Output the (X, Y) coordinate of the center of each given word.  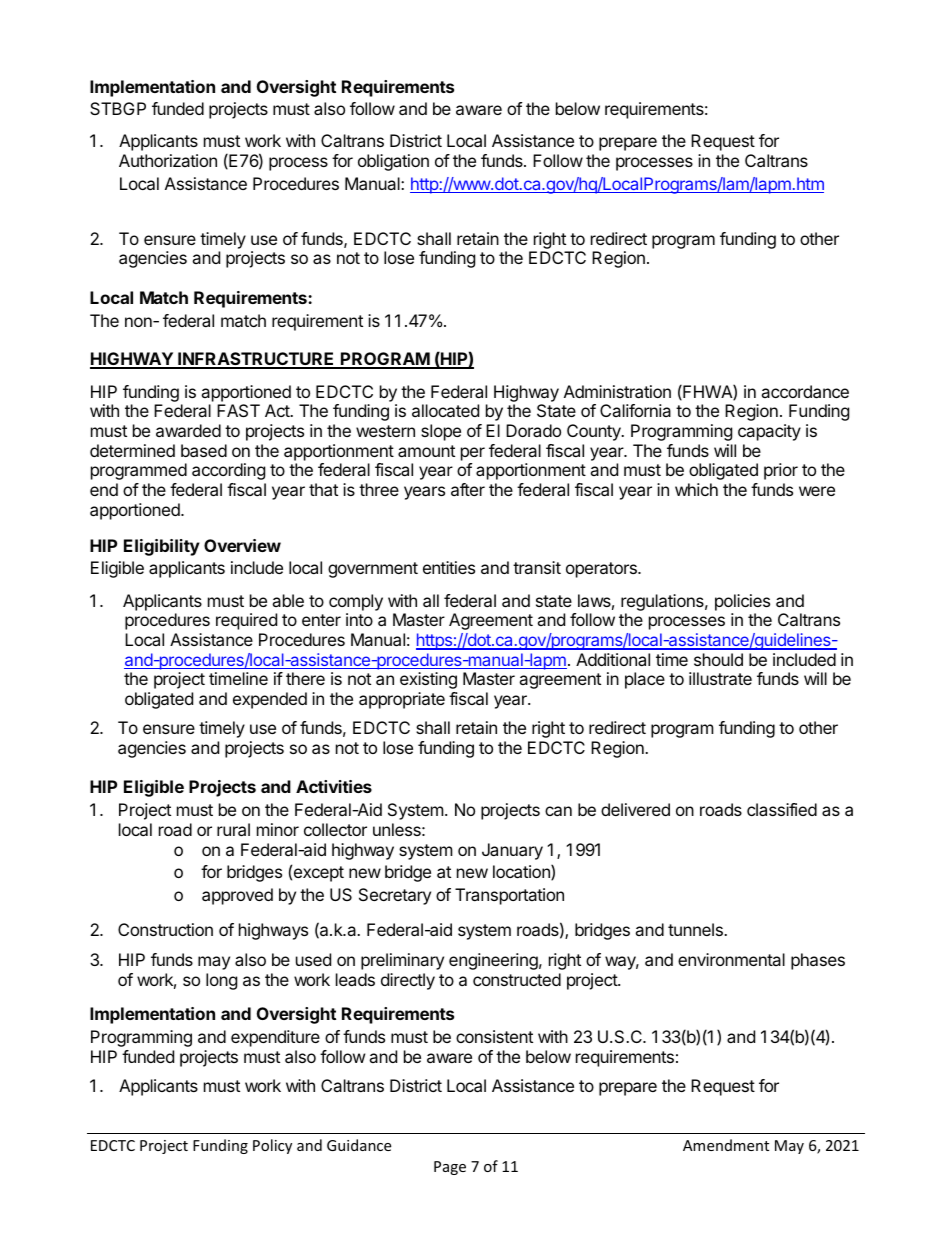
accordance (805, 391)
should (718, 659)
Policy (272, 1146)
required (246, 621)
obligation (393, 162)
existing (428, 680)
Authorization (168, 160)
